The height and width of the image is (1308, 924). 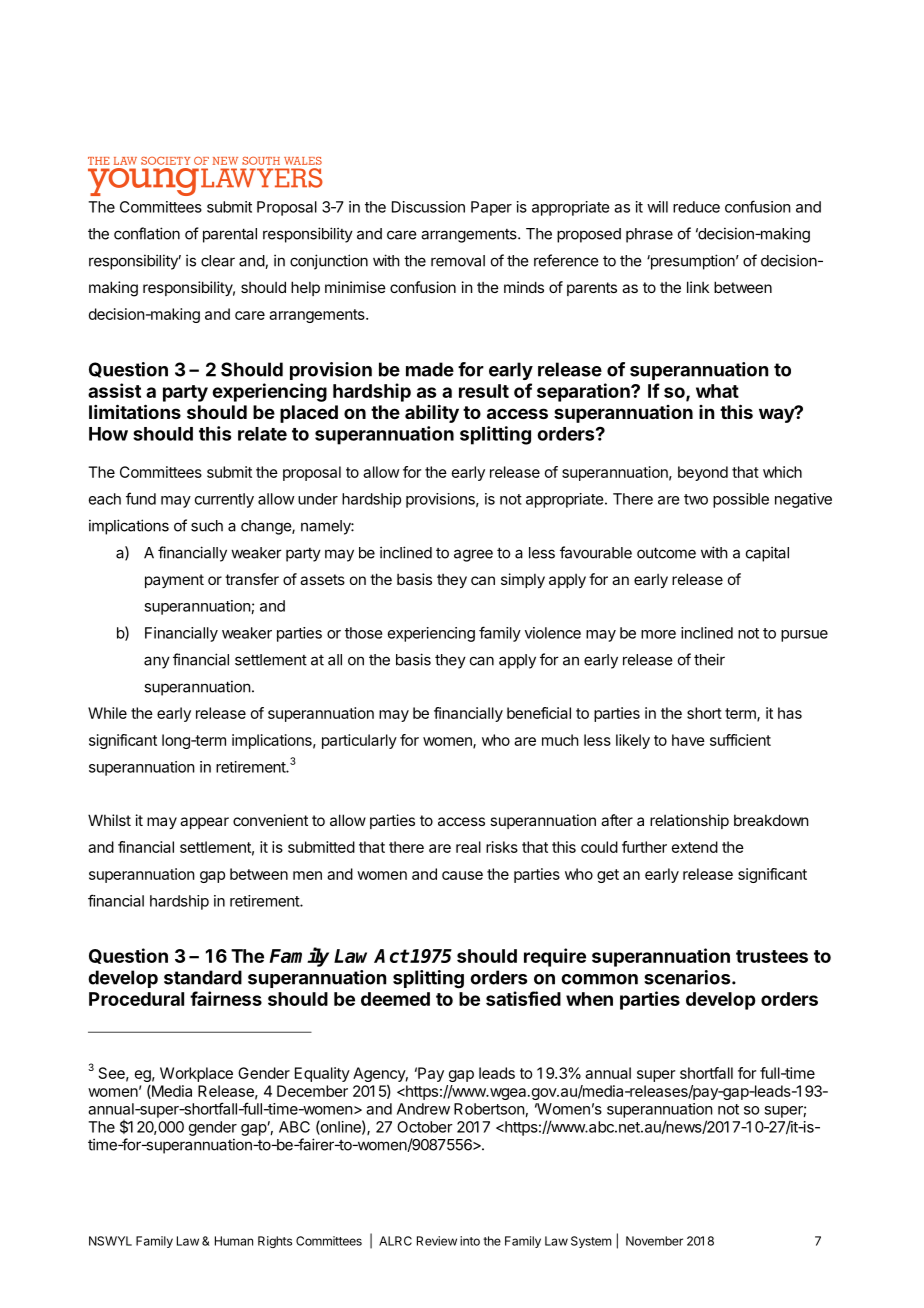 What do you see at coordinates (107, 713) in the image?
I see `While` at bounding box center [107, 713].
